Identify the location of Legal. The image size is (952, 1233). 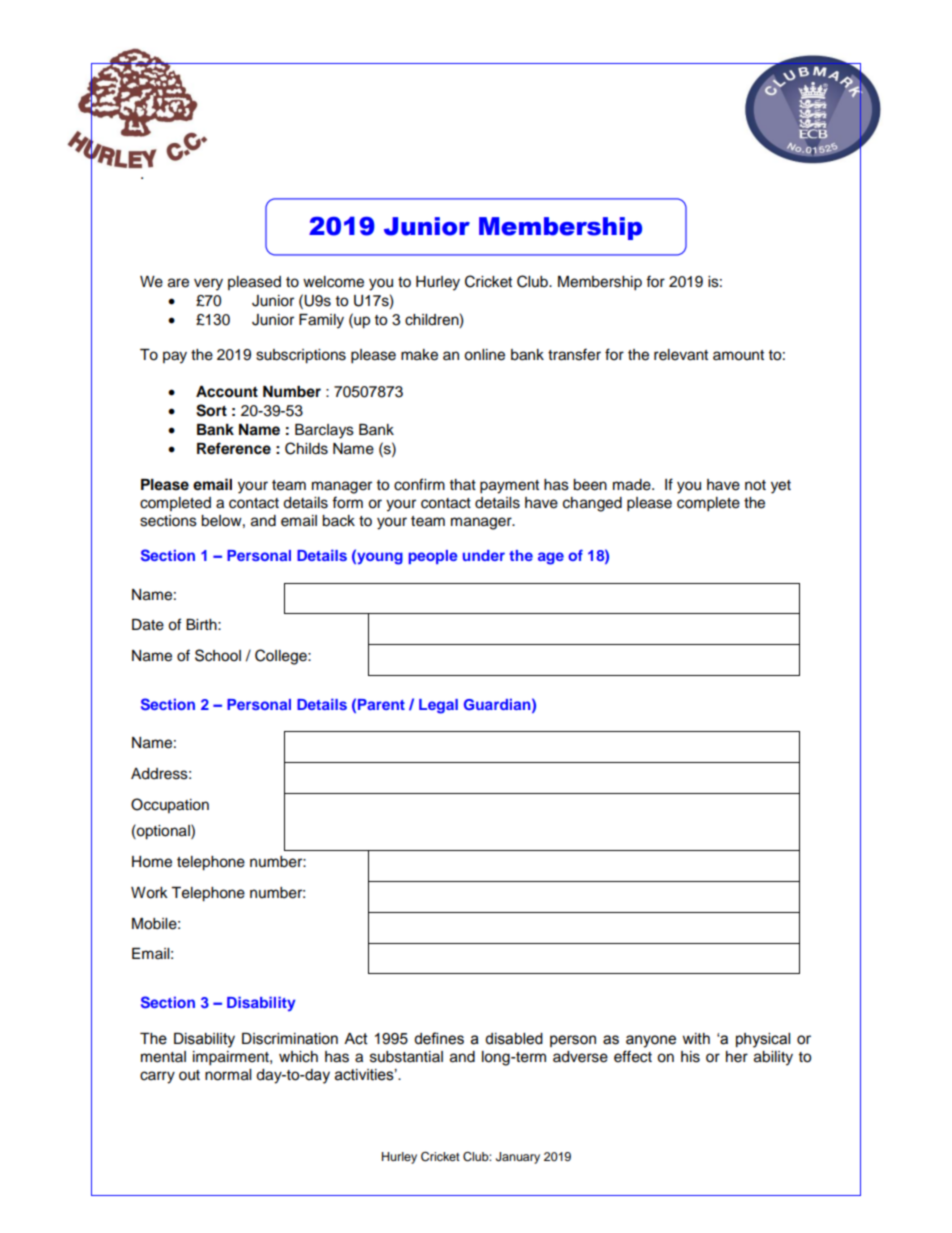
(438, 706).
